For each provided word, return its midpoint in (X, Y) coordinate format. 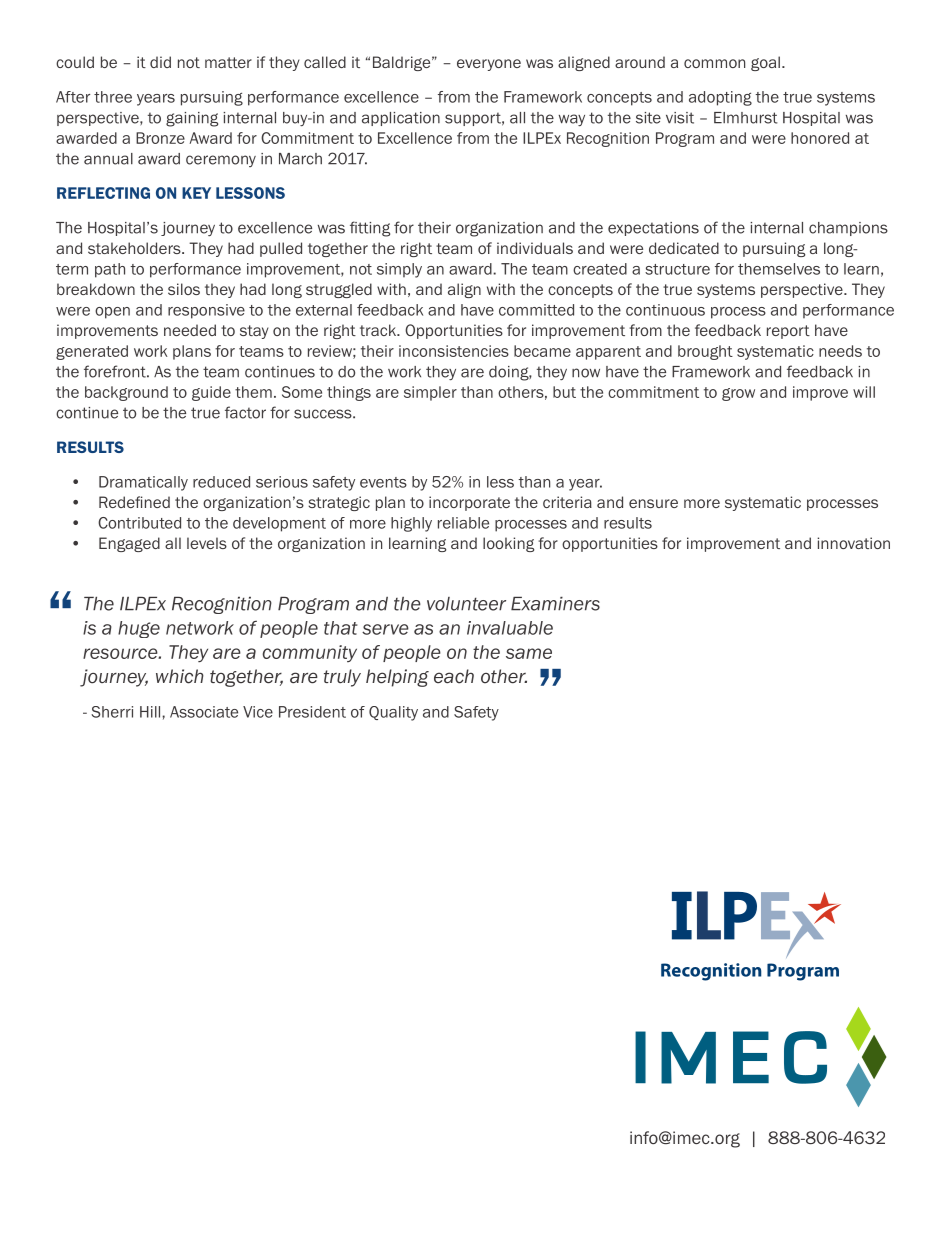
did (160, 62)
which (180, 676)
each (454, 676)
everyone (489, 65)
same (529, 653)
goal (765, 63)
